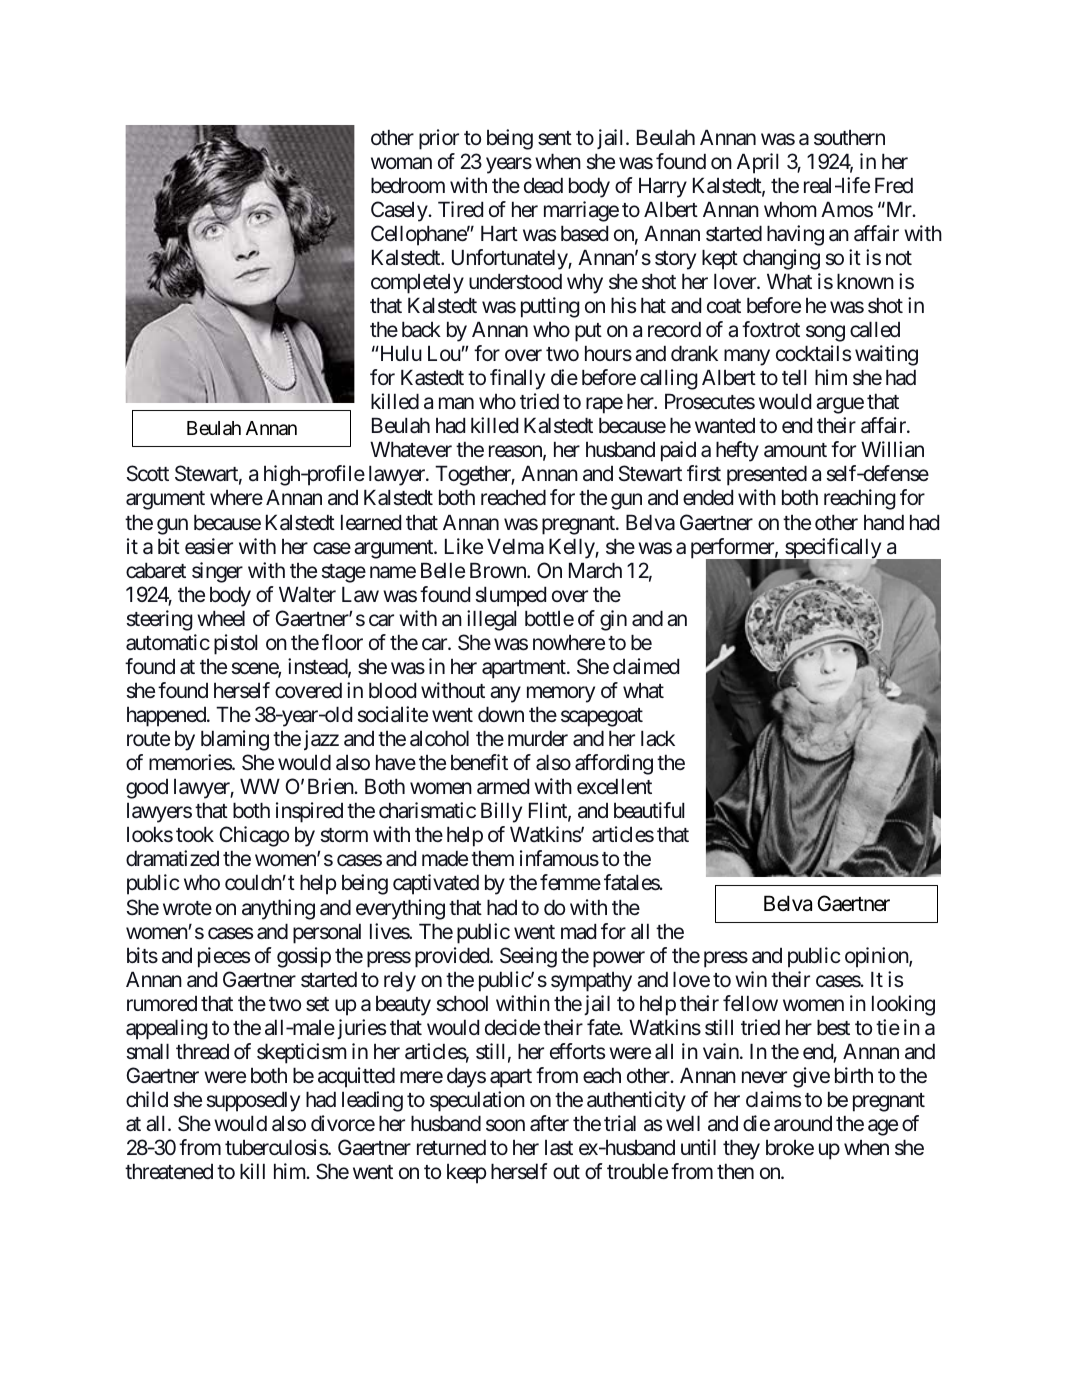  I want to click on supposedly, so click(253, 1101).
